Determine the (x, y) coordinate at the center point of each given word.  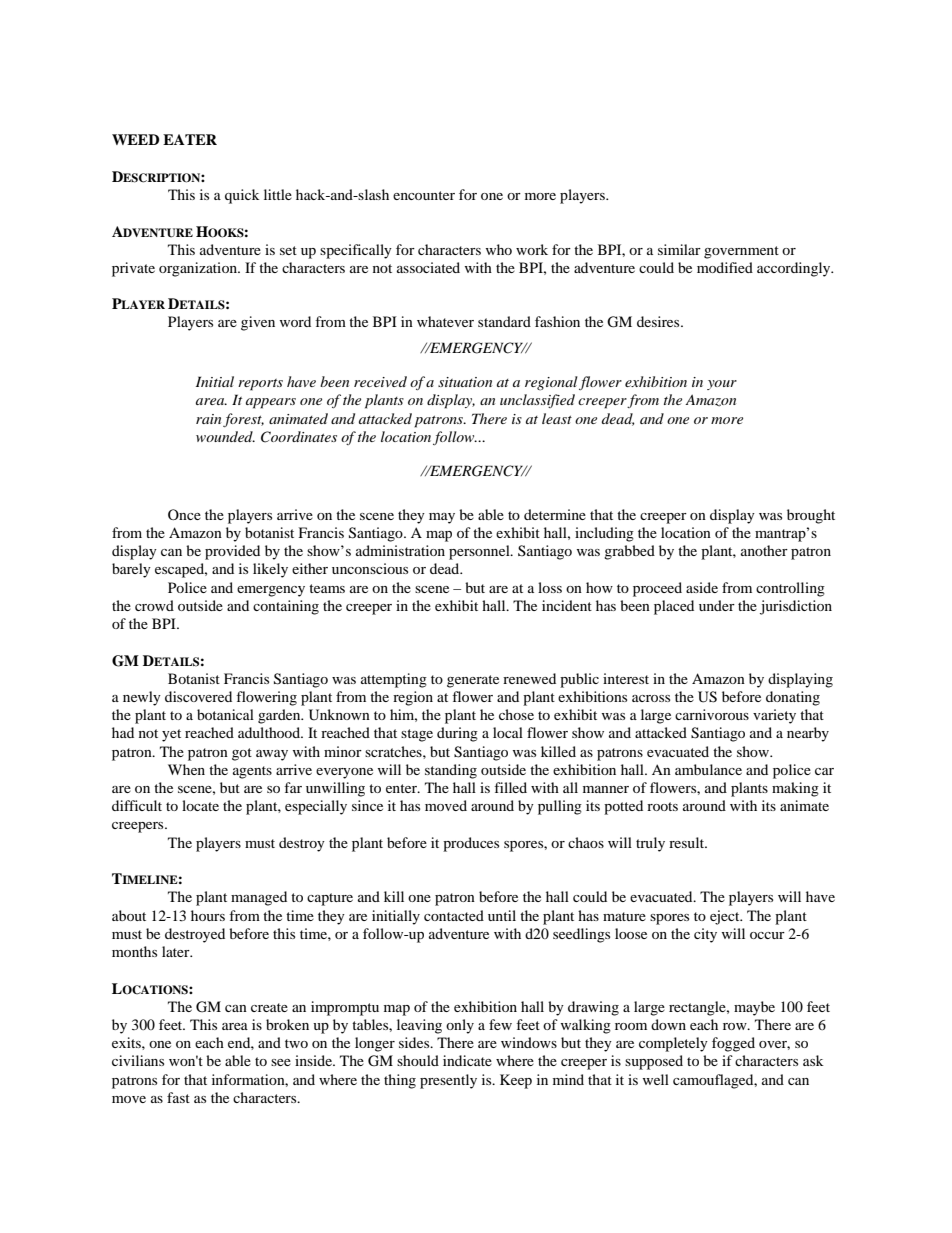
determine (555, 514)
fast (178, 1097)
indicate (467, 1060)
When (186, 769)
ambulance (708, 769)
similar (679, 249)
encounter (424, 195)
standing (451, 771)
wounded (225, 436)
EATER (190, 139)
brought (811, 516)
